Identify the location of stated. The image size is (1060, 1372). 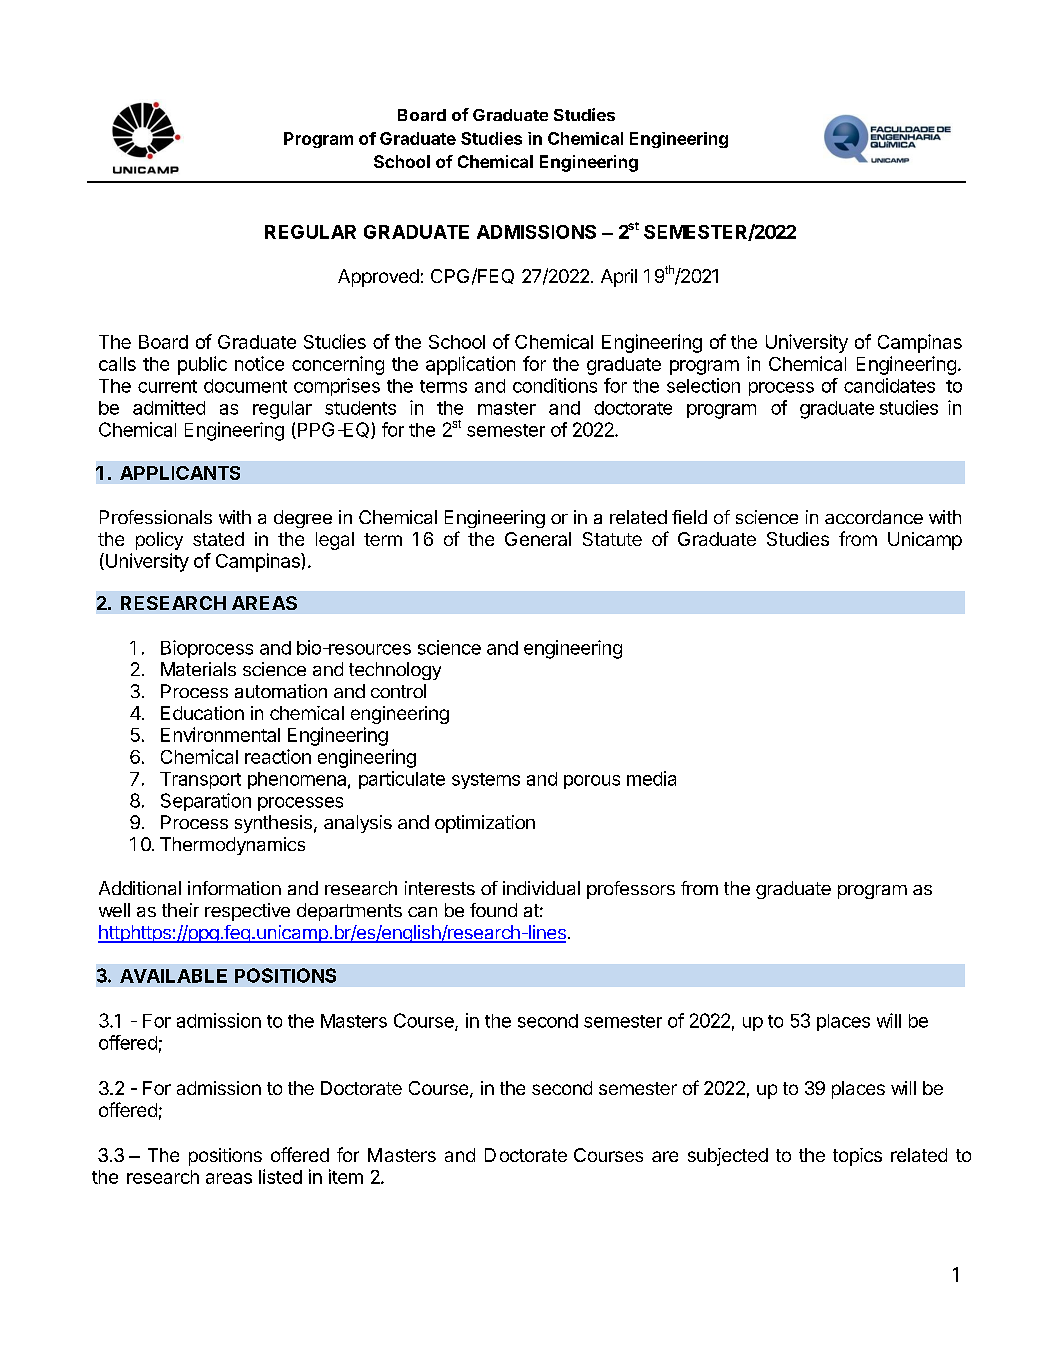
(218, 539).
